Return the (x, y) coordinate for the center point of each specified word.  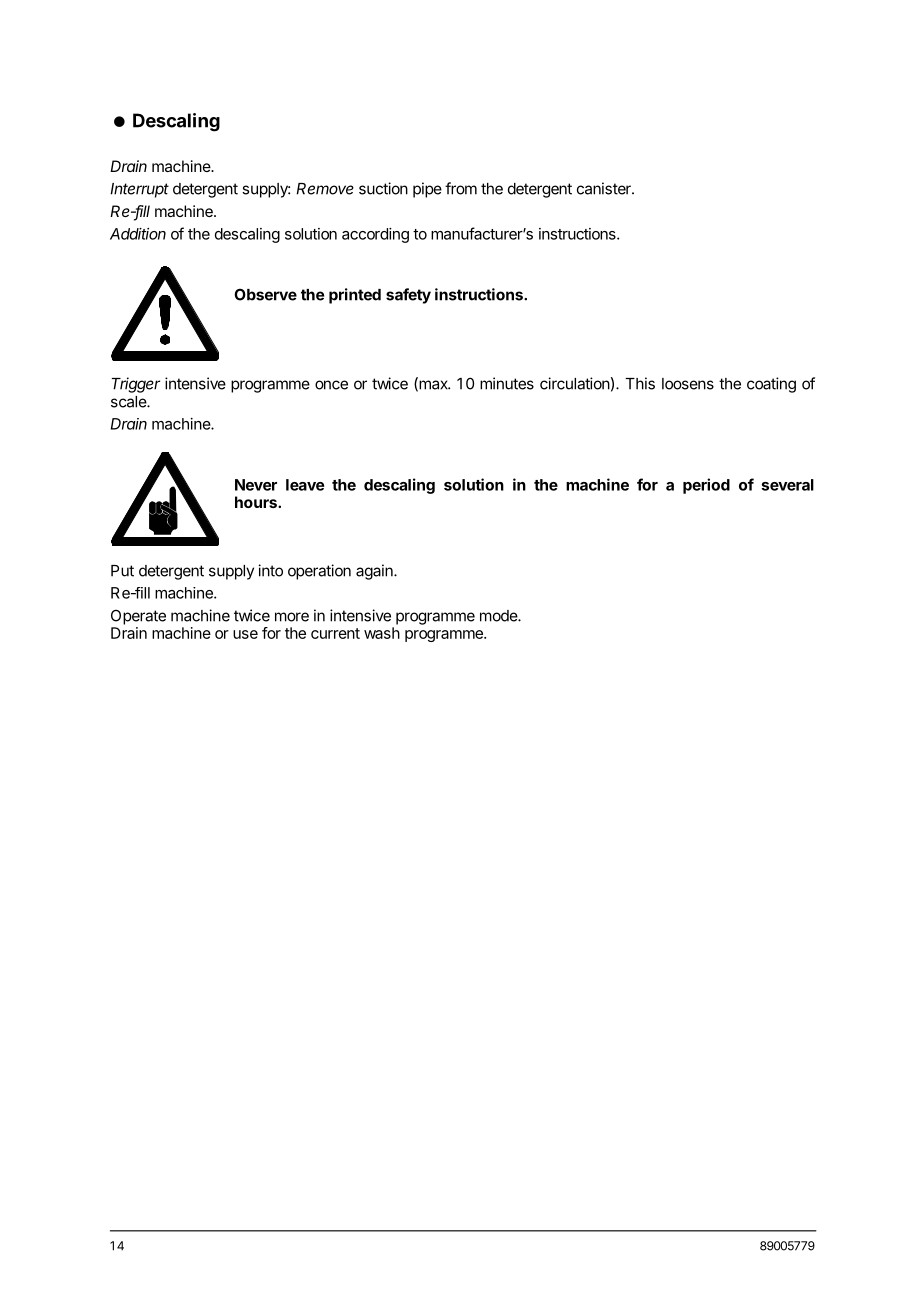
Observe (265, 294)
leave (305, 485)
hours (257, 502)
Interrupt (139, 190)
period (706, 486)
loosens (688, 384)
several (787, 485)
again (375, 572)
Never (256, 485)
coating (771, 385)
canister (605, 188)
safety (408, 296)
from (461, 188)
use (245, 634)
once (331, 385)
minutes (507, 383)
